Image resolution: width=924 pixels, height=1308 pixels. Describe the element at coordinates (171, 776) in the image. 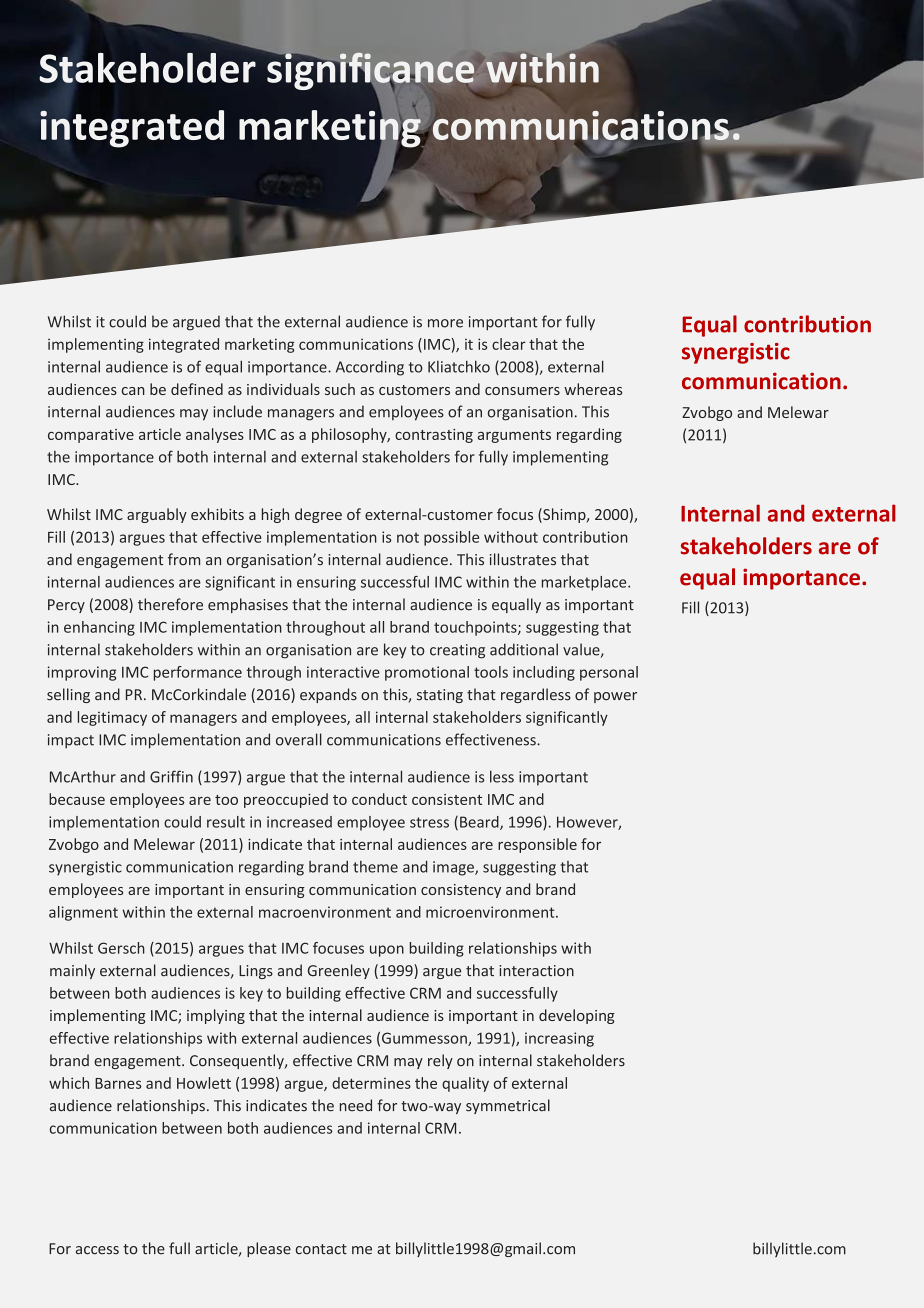

I see `Griffin` at that location.
